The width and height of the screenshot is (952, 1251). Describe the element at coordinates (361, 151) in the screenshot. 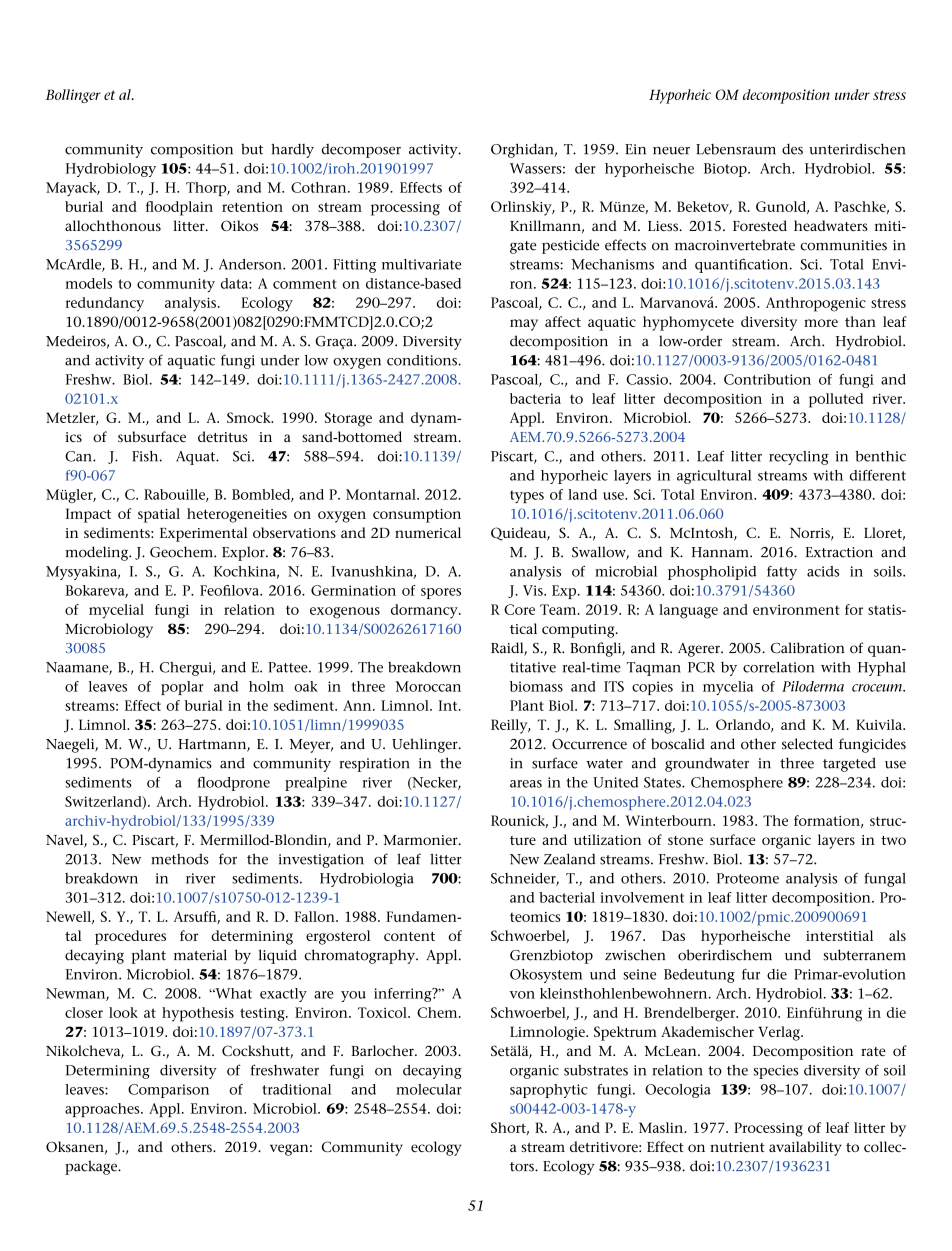

I see `decomposer` at that location.
